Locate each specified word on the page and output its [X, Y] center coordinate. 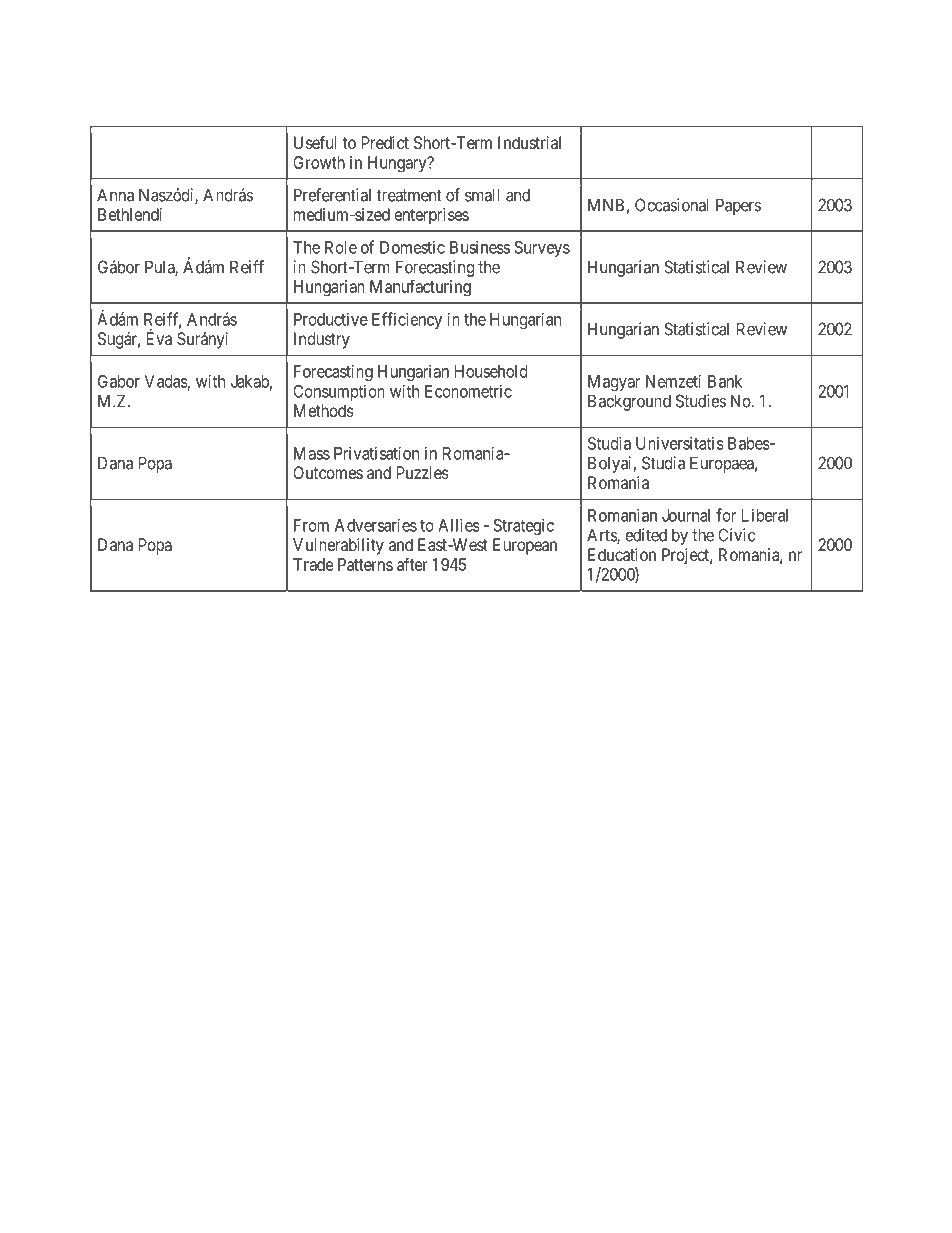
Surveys [542, 249]
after [412, 564]
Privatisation [376, 453]
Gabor [119, 381]
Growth [319, 162]
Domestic [412, 247]
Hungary [398, 164]
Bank [725, 381]
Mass [312, 453]
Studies [701, 401]
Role [341, 247]
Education [622, 554]
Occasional [672, 205]
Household [491, 371]
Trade [313, 564]
